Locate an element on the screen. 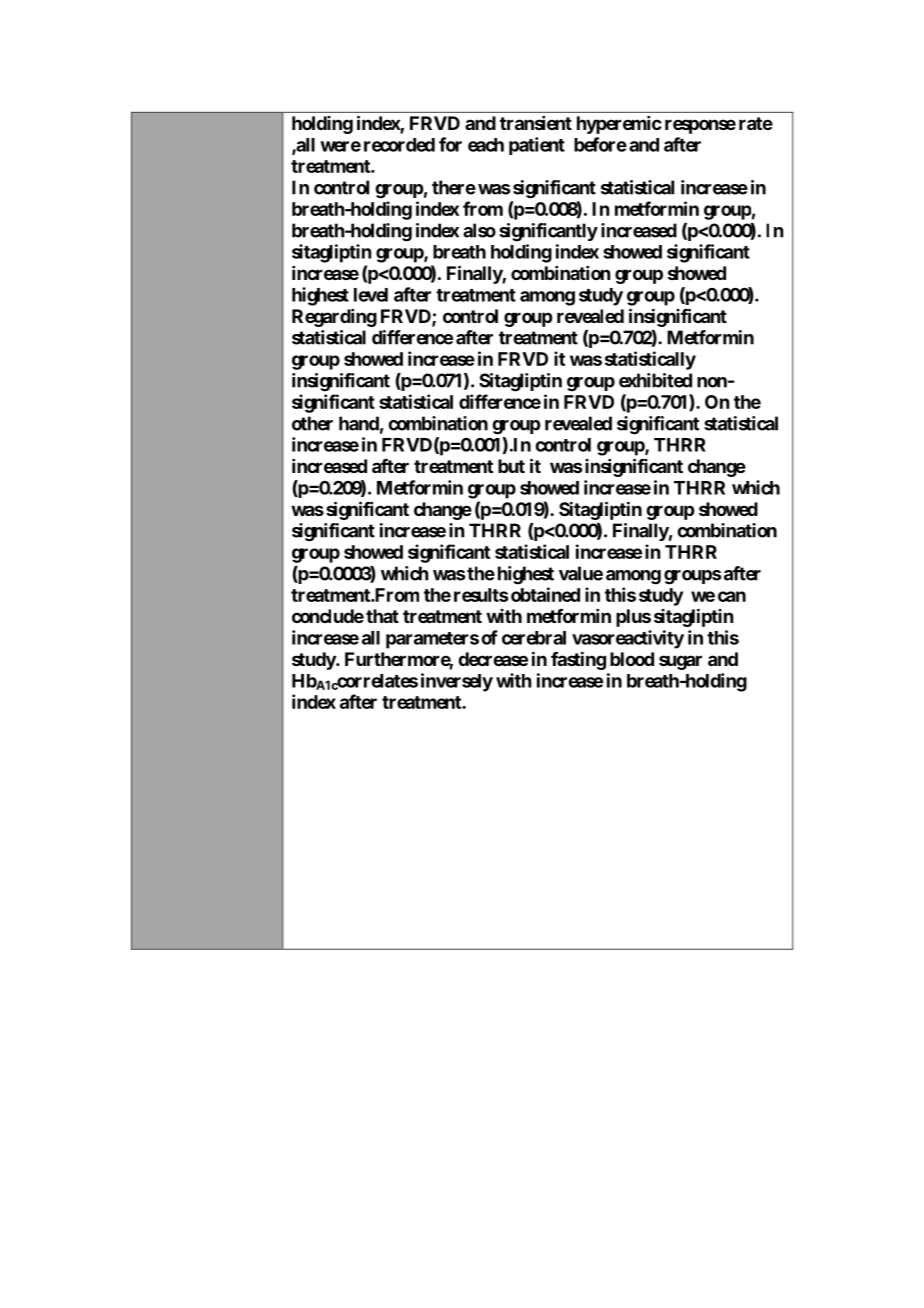 The width and height of the screenshot is (924, 1308). level is located at coordinates (371, 295).
